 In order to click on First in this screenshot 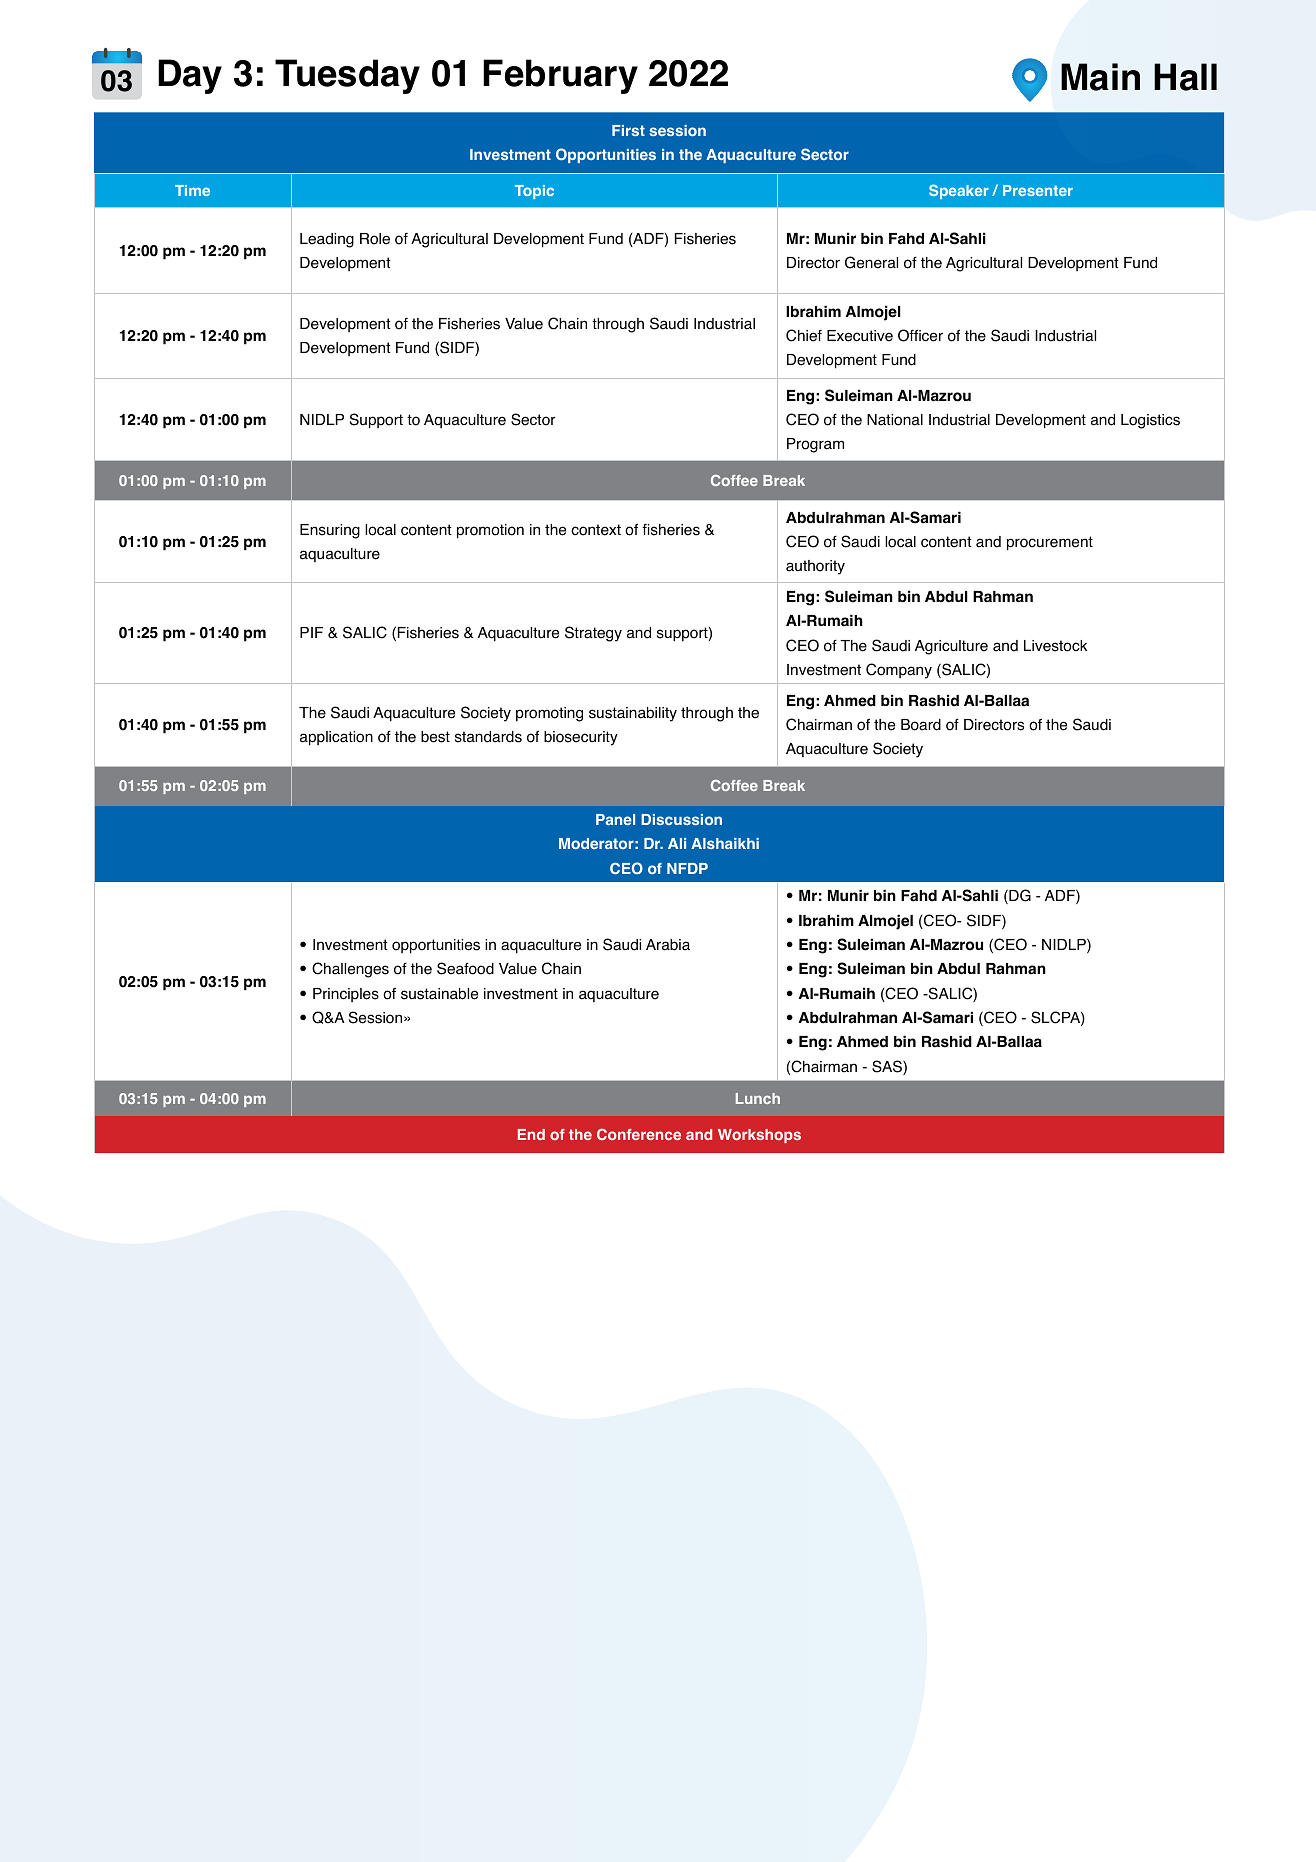, I will do `click(628, 130)`.
